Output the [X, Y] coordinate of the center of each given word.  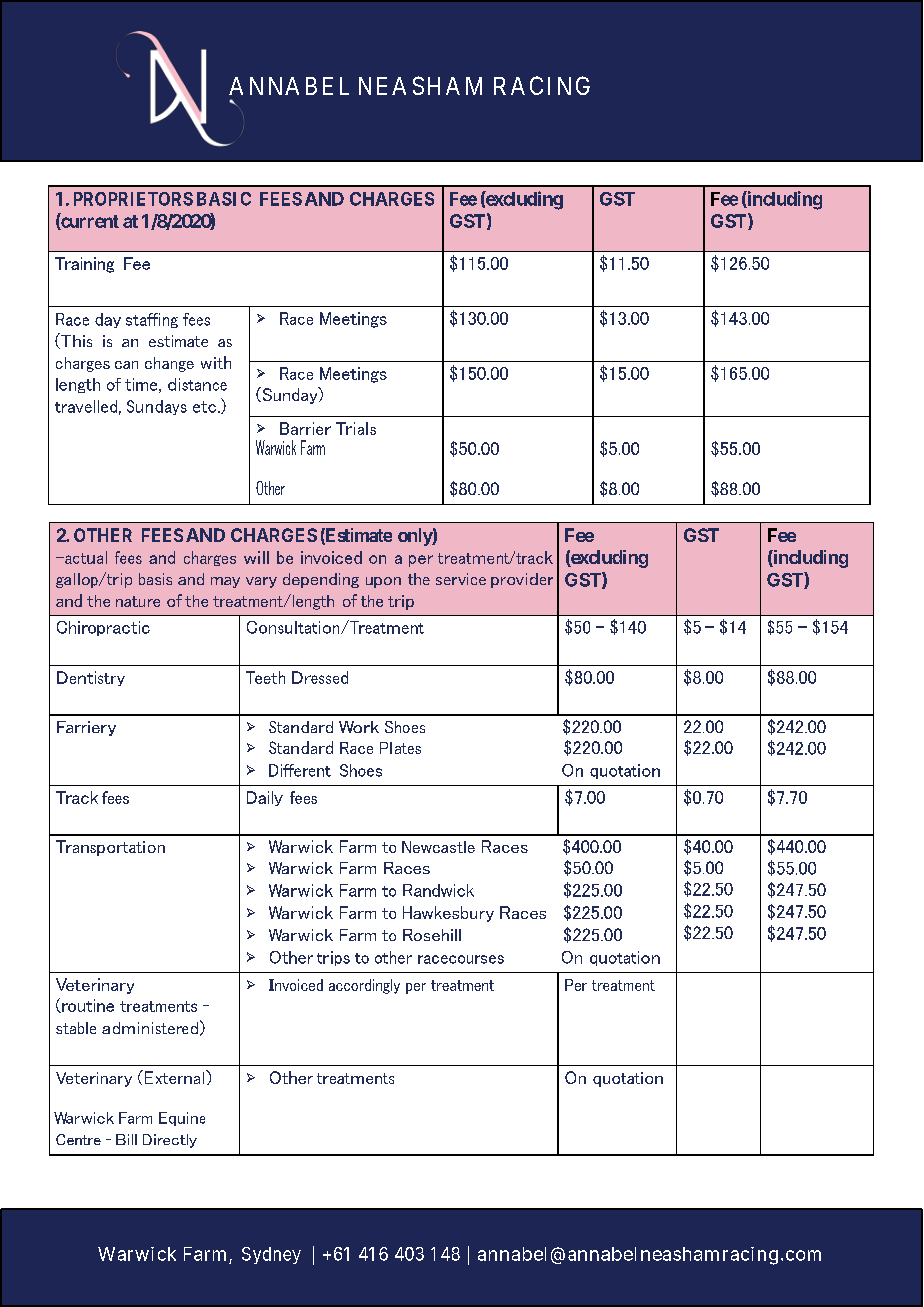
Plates [400, 748]
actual [85, 557]
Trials [356, 428]
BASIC [224, 199]
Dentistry [91, 678]
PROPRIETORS [133, 199]
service [461, 579]
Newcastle [438, 847]
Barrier [305, 428]
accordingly [364, 986]
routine [87, 1006]
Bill [126, 1139]
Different [300, 770]
